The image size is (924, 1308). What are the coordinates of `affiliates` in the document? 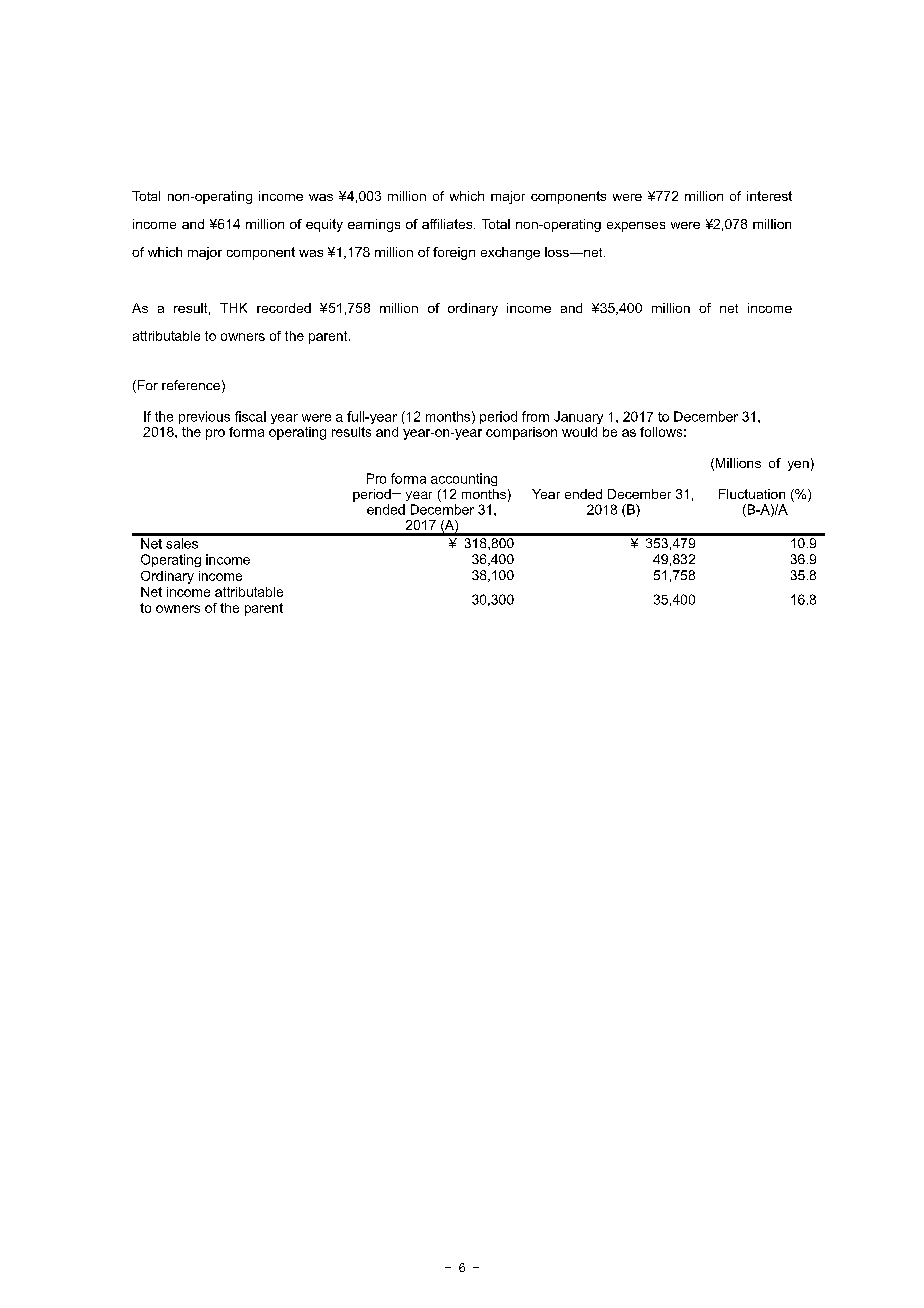 It's located at (448, 224).
